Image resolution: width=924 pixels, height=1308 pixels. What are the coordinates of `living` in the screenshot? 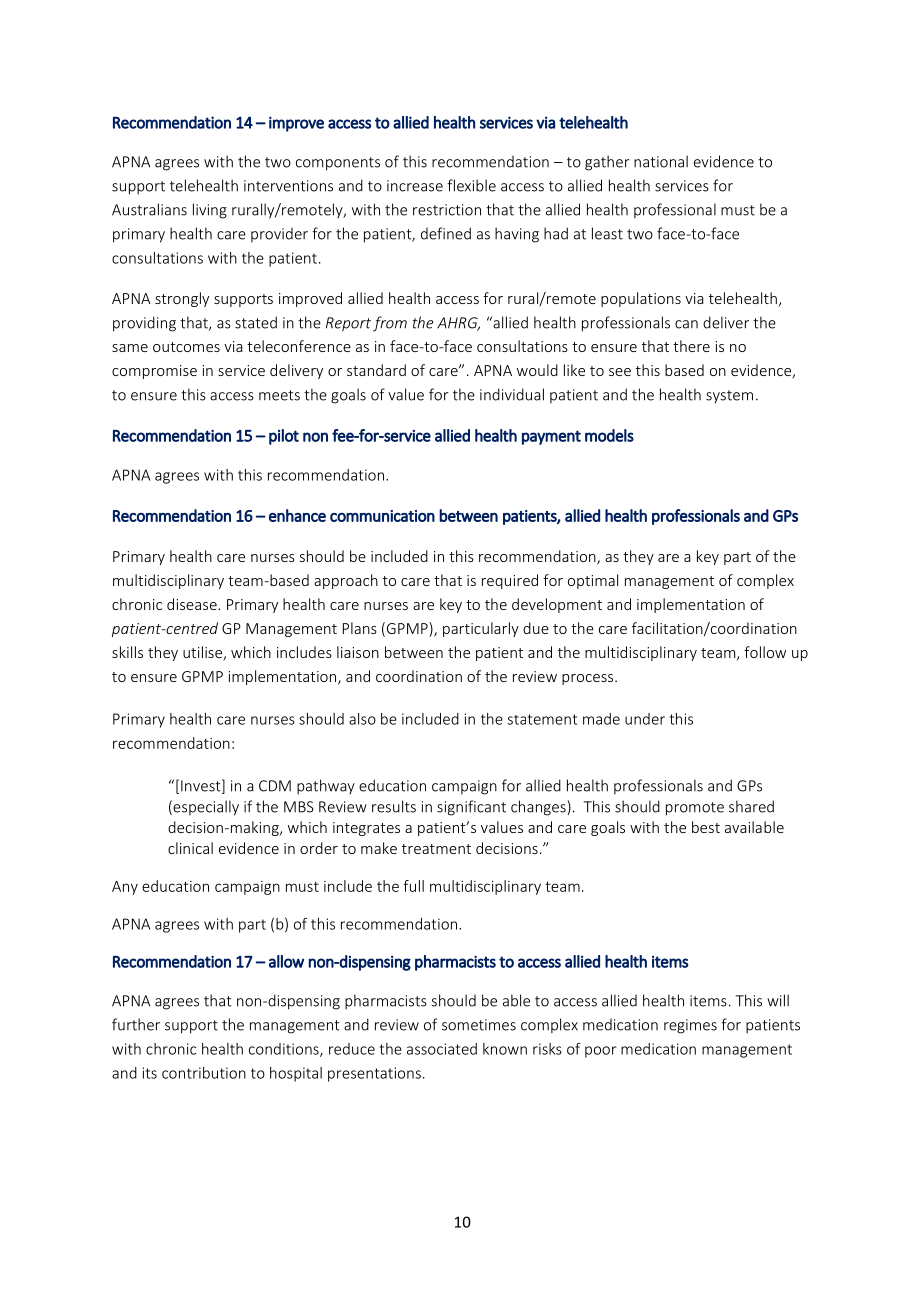 It's located at (210, 211).
